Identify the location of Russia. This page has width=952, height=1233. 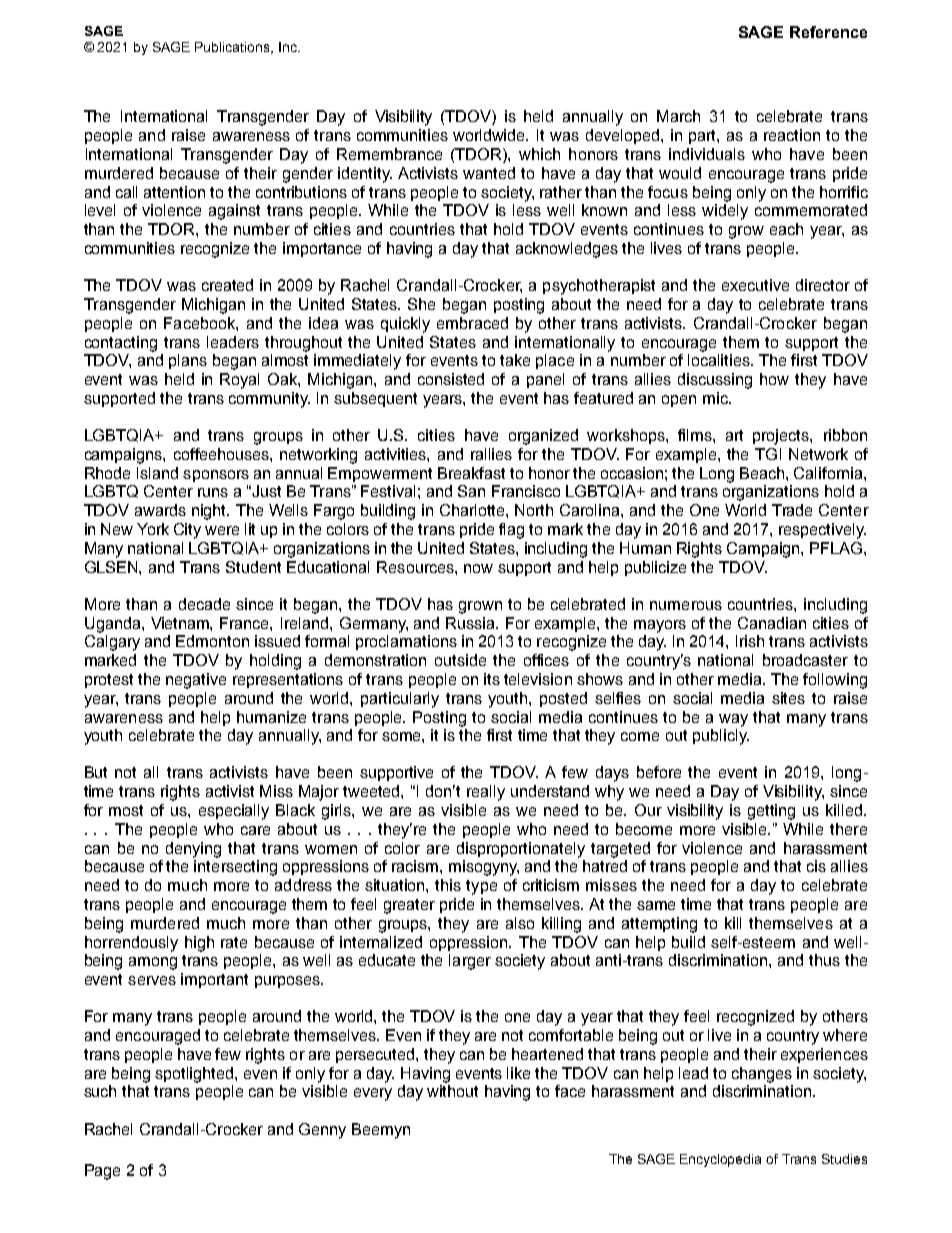
(472, 623).
